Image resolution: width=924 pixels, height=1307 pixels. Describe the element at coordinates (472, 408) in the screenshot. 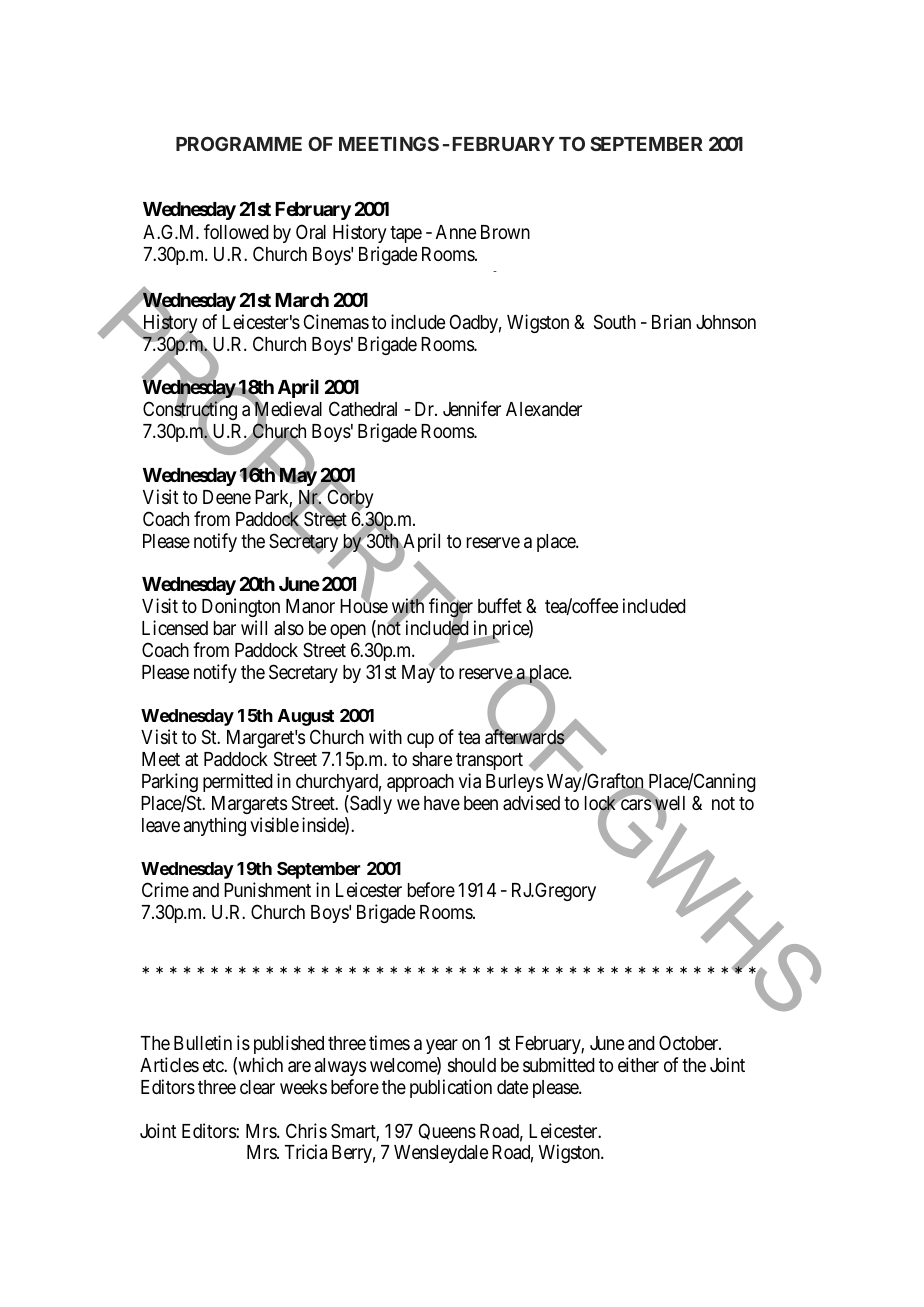

I see `Jennifer` at that location.
